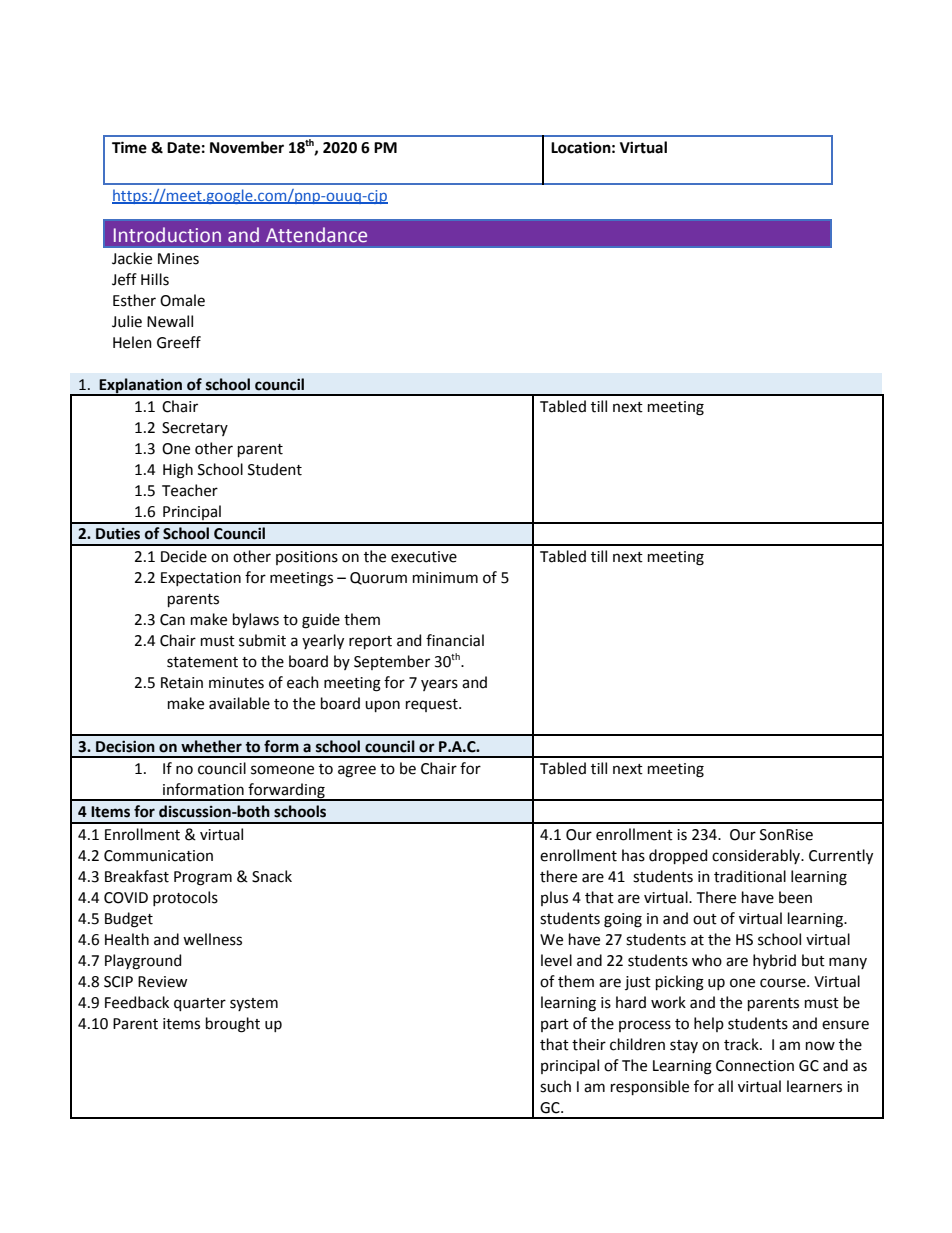 The image size is (952, 1233). What do you see at coordinates (247, 147) in the image?
I see `November` at bounding box center [247, 147].
